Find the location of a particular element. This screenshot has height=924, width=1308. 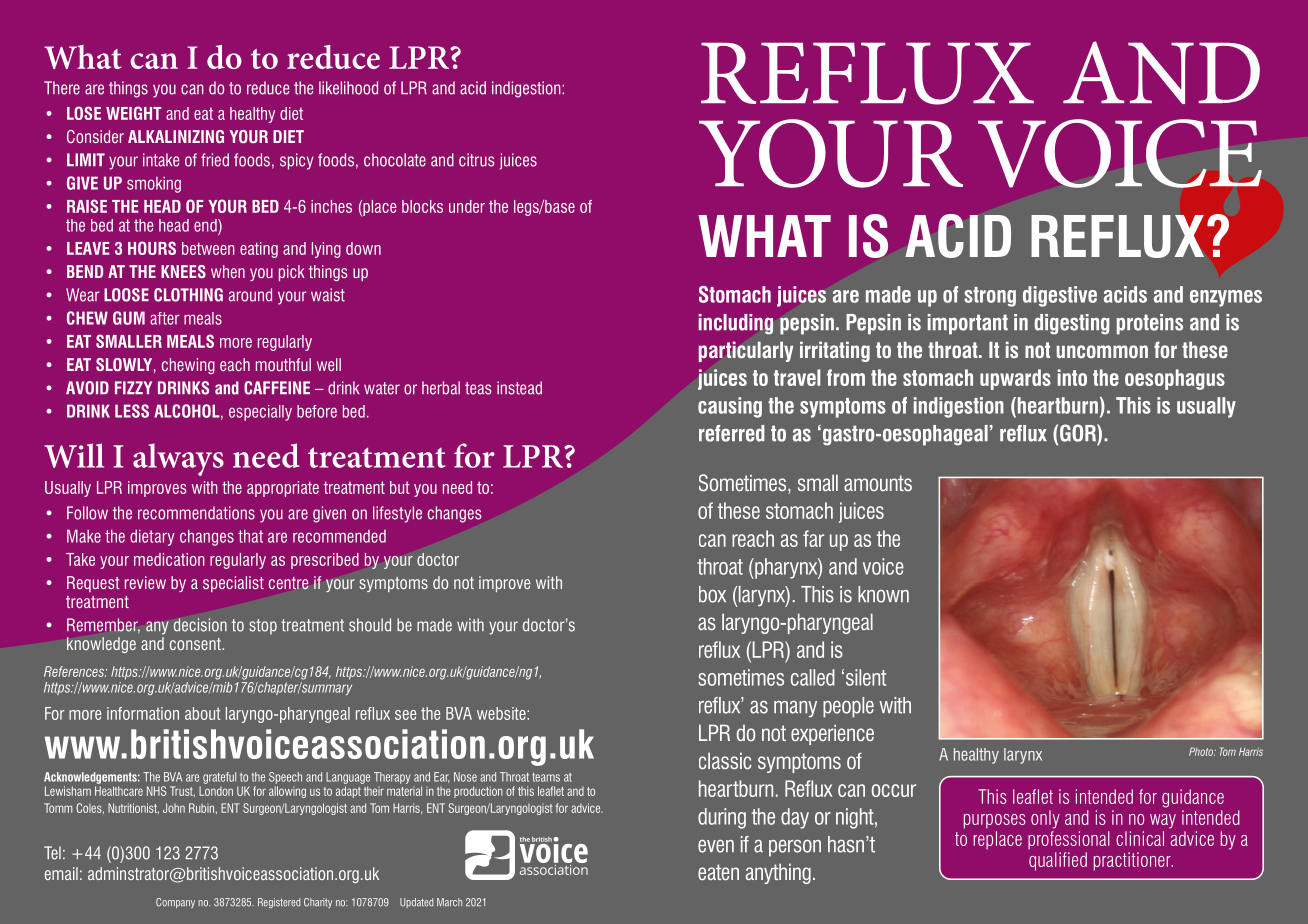

CLOTHING is located at coordinates (188, 295).
